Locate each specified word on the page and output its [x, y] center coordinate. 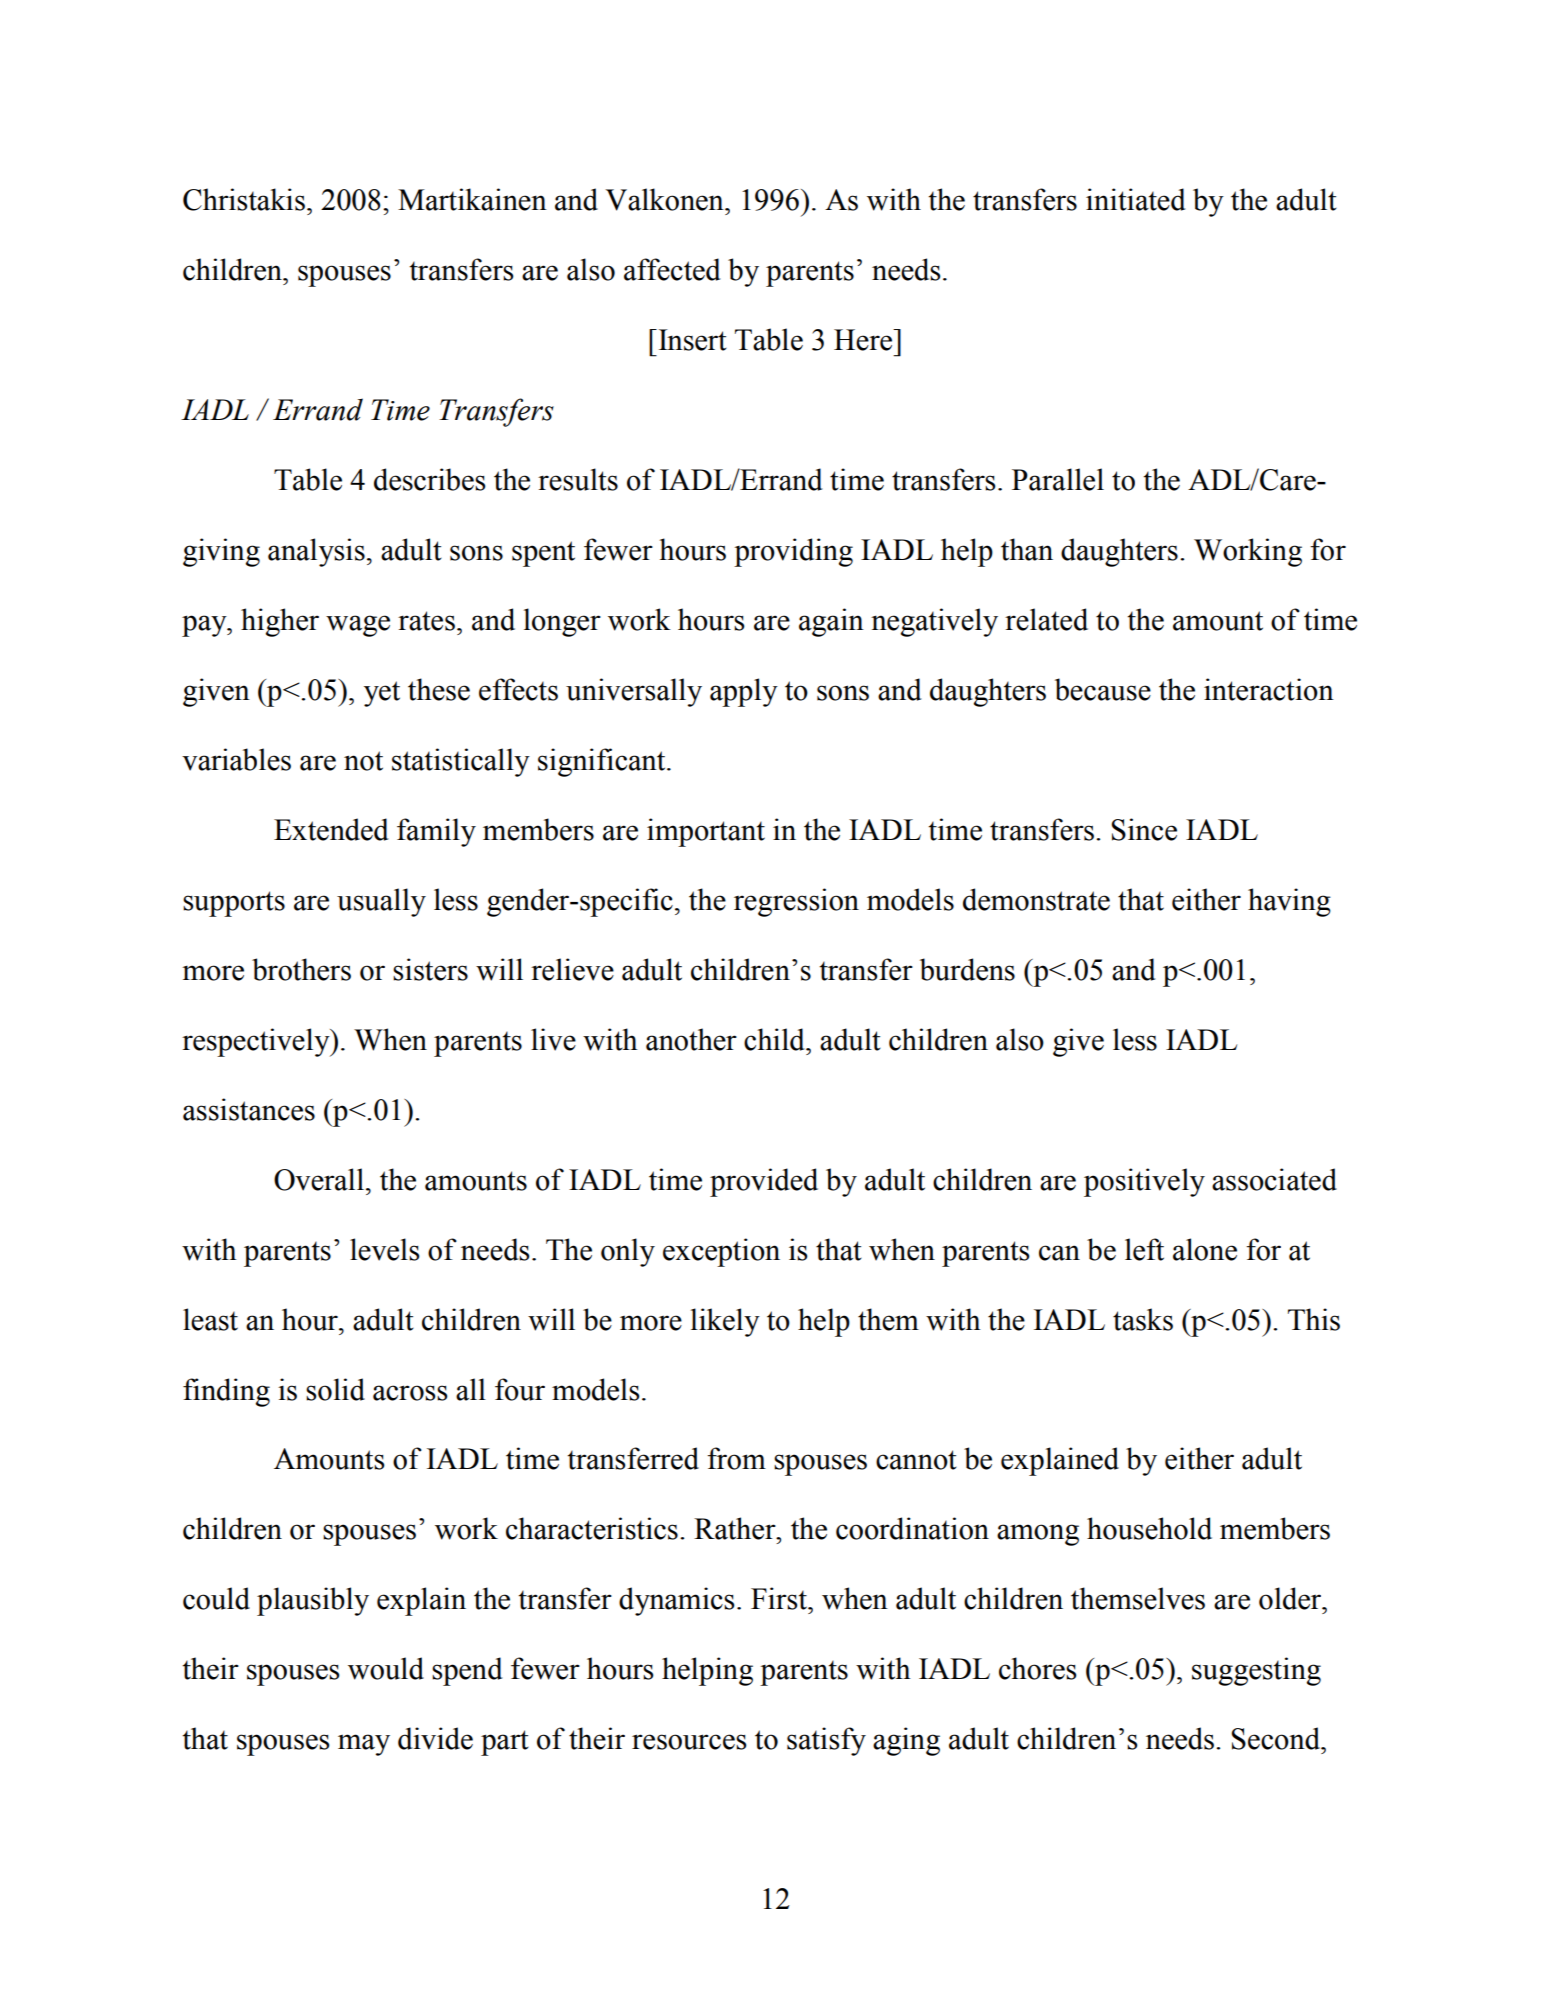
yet [382, 694]
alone [1205, 1249]
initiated [1136, 199]
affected [672, 269]
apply [744, 692]
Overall [319, 1179]
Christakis [244, 199]
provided [764, 1182]
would [386, 1668]
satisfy [826, 1741]
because [1103, 689]
